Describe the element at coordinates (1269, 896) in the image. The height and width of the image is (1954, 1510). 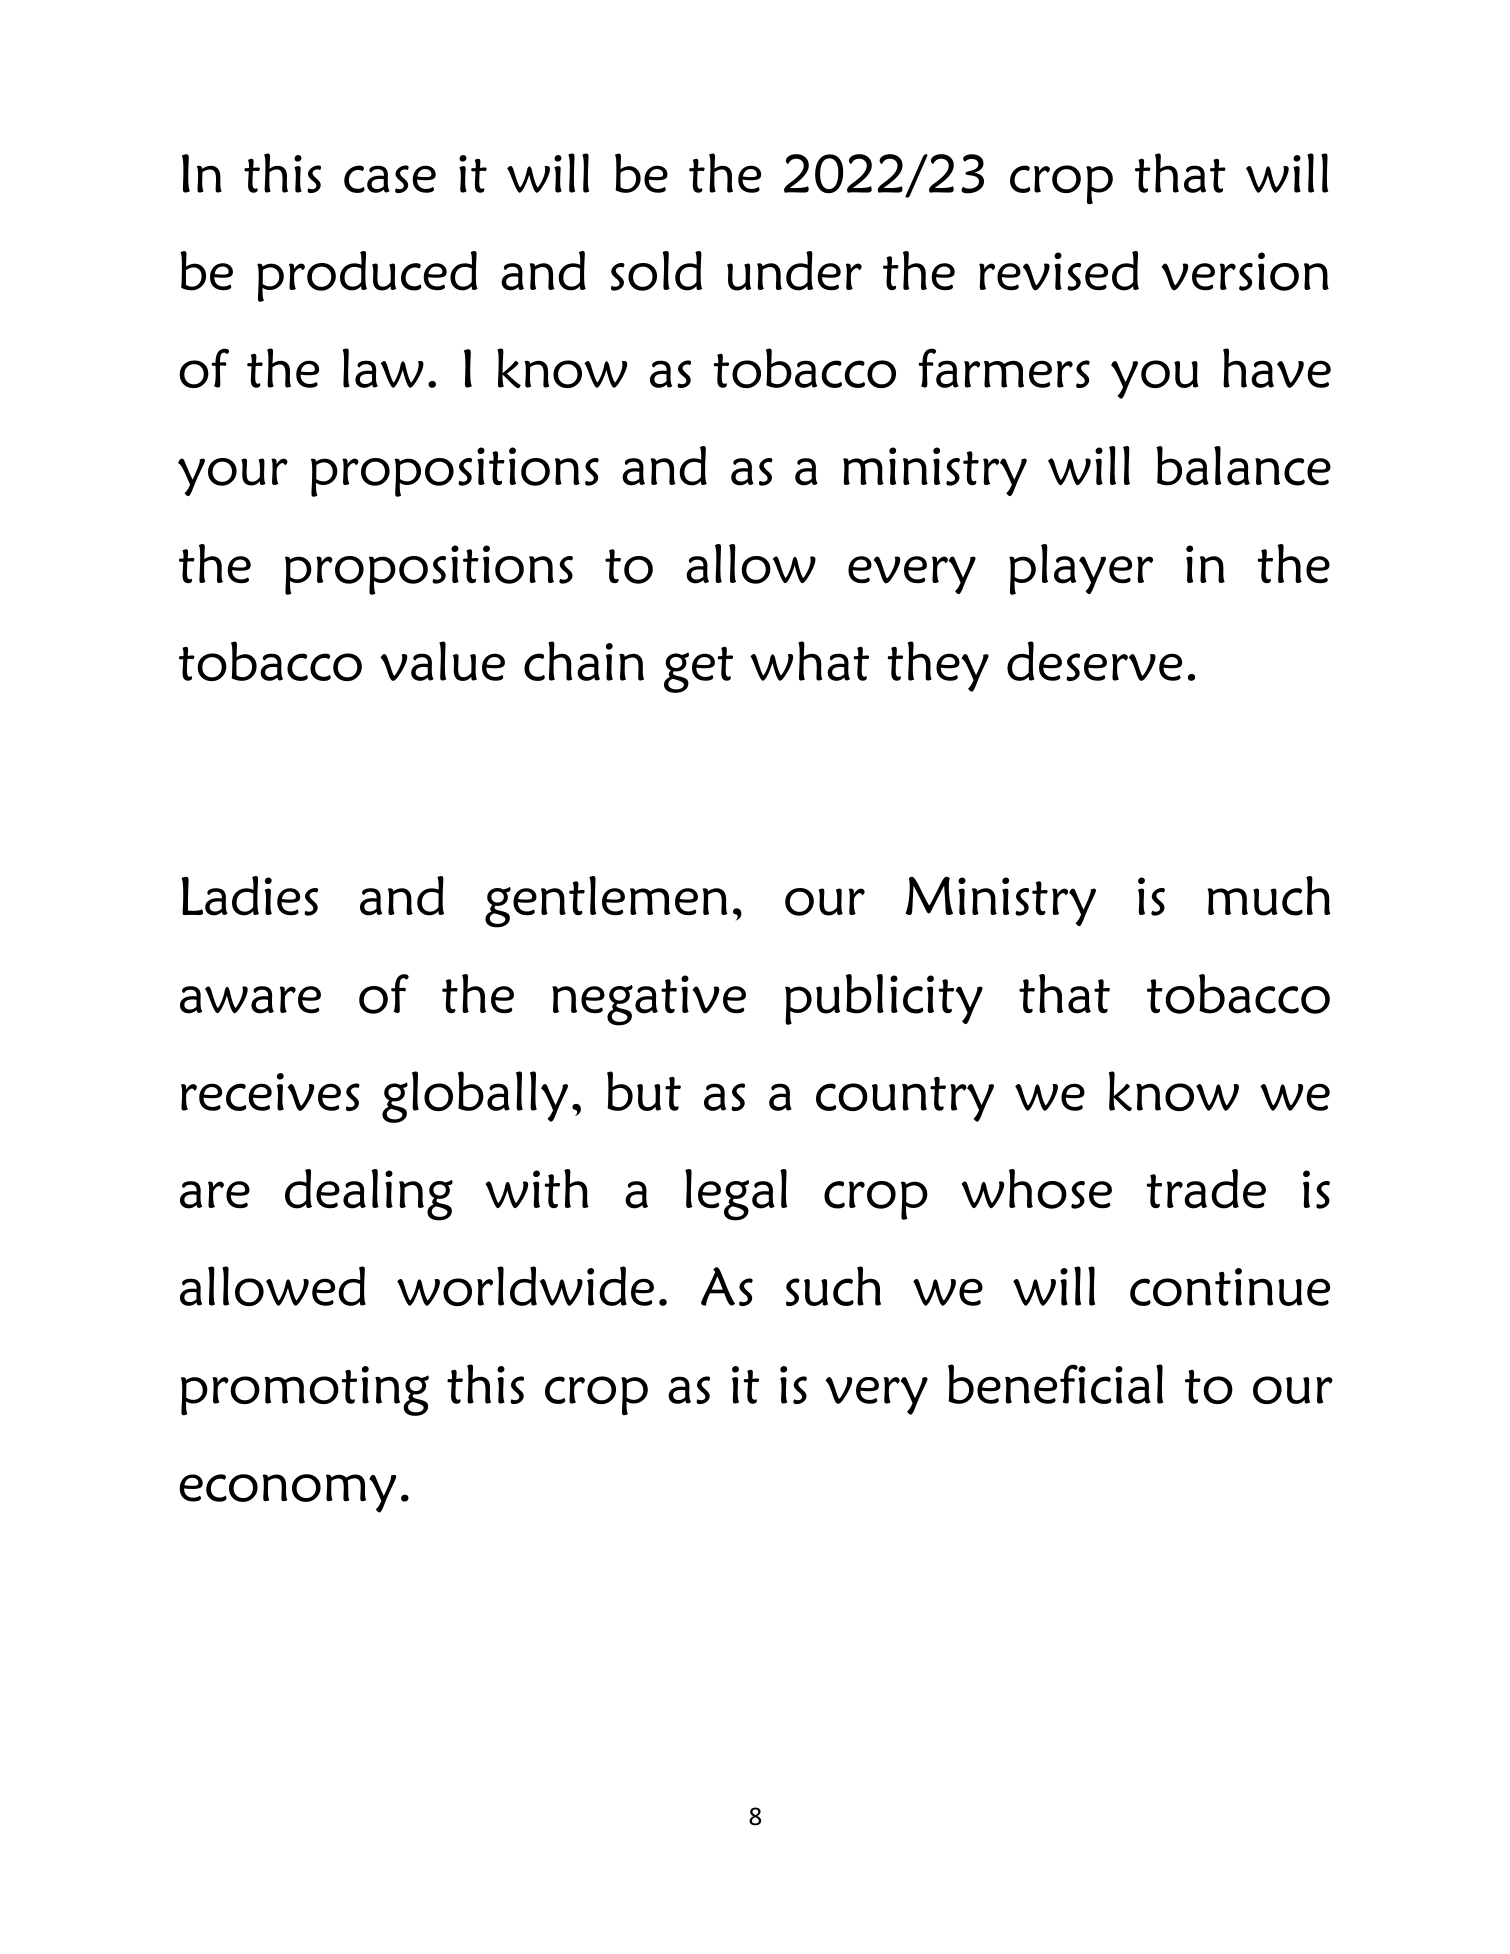
I see `much` at that location.
